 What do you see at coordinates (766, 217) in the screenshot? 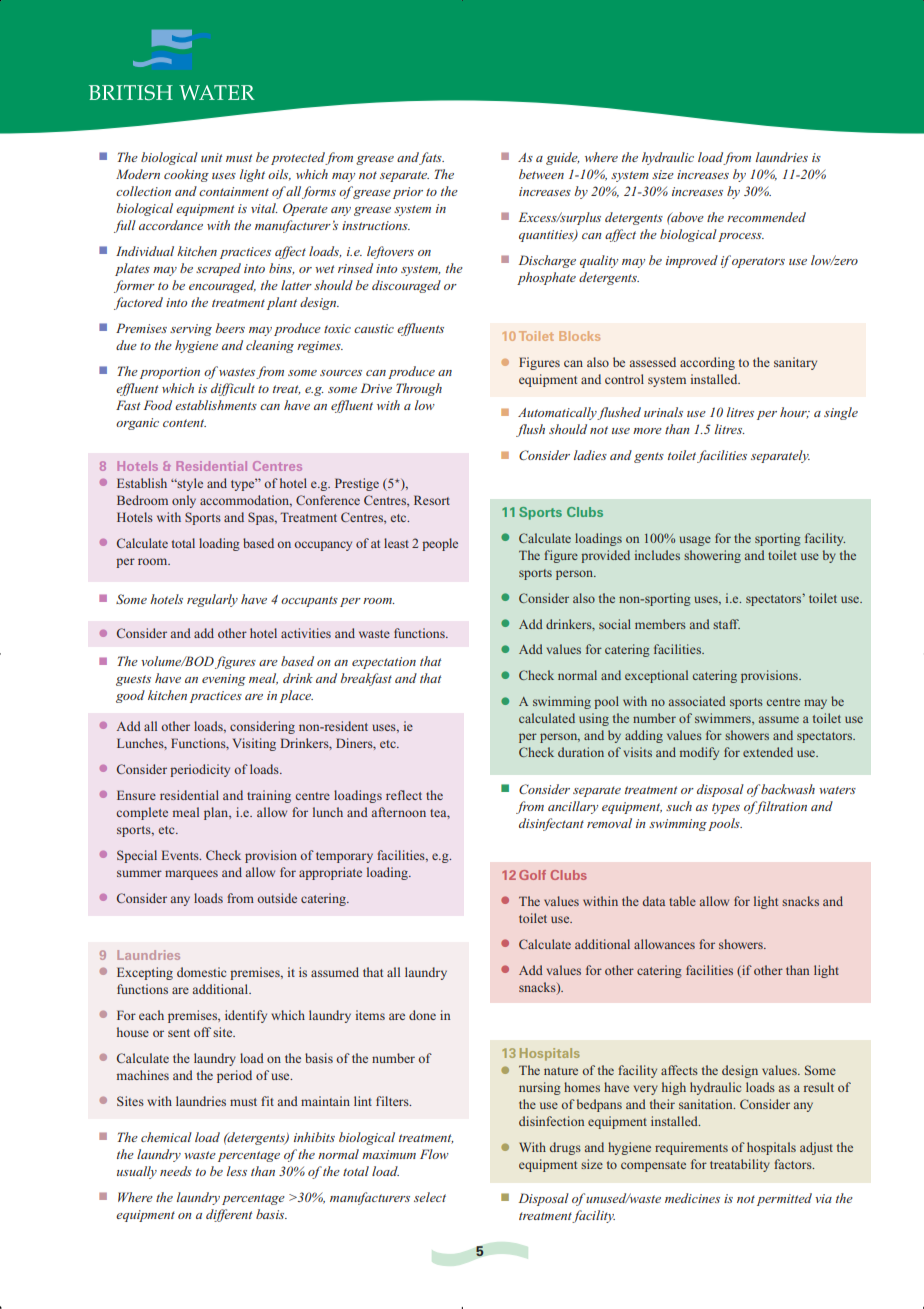
I see `recommended` at bounding box center [766, 217].
